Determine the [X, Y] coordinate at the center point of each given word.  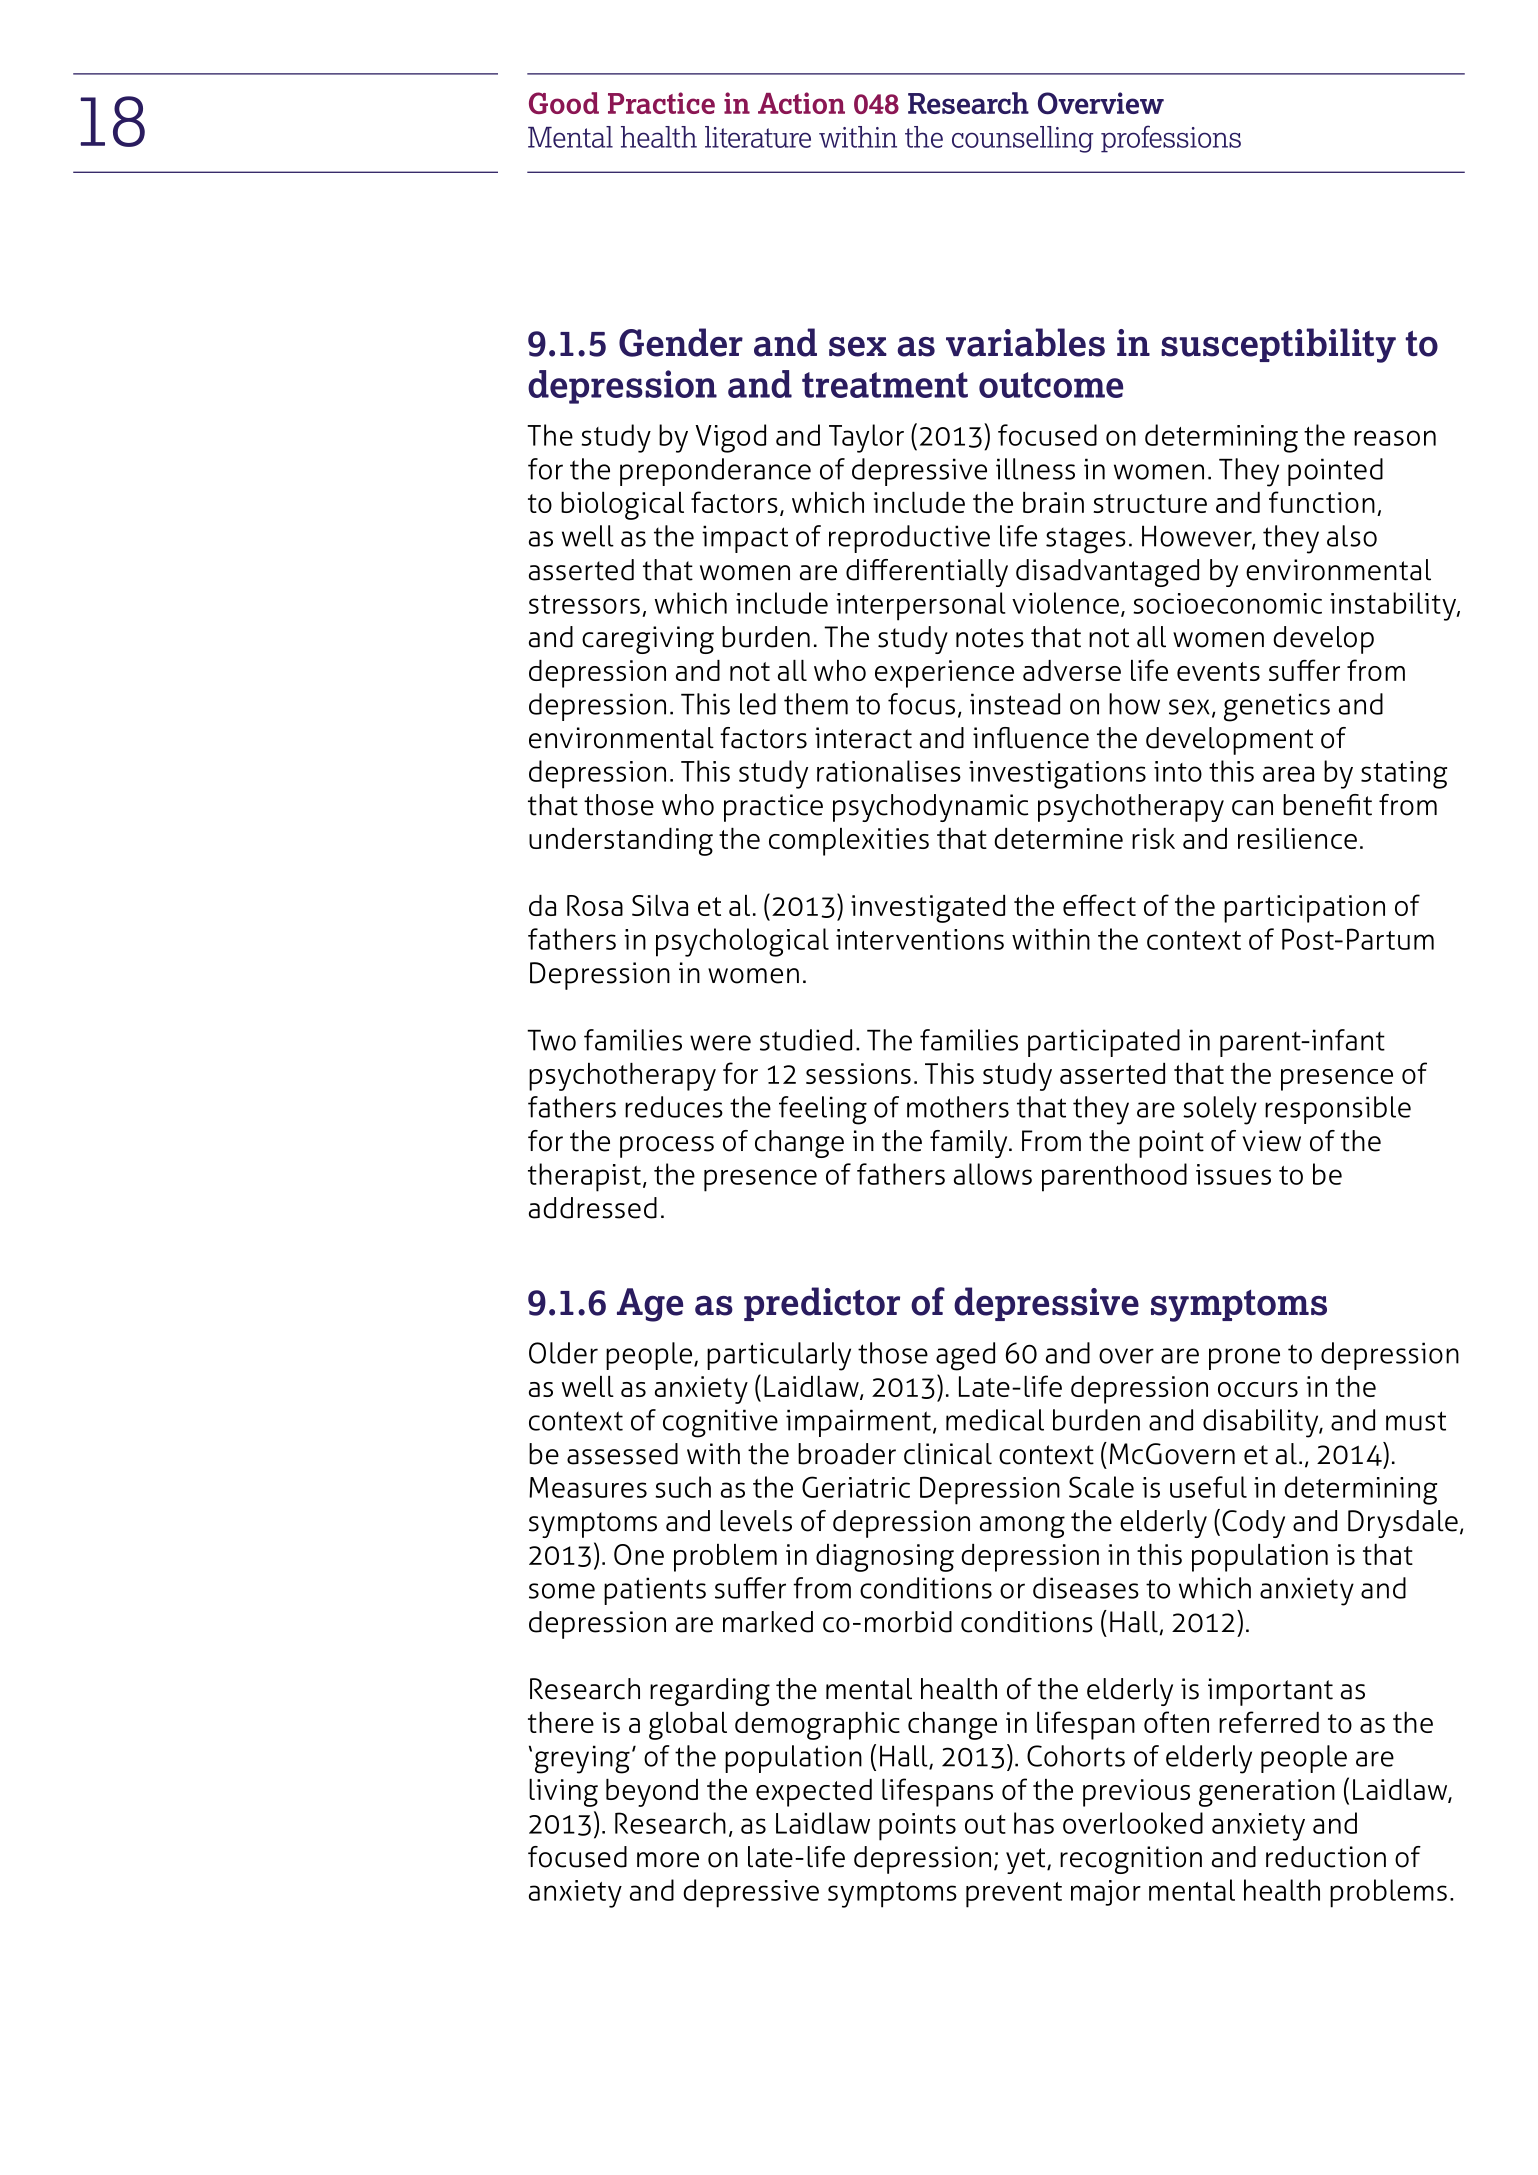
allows [993, 1174]
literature [758, 137]
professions [1171, 139]
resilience [1297, 838]
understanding [621, 841]
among [1022, 1527]
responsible [1338, 1110]
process [667, 1147]
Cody [1253, 1524]
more [668, 1860]
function [1322, 502]
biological [622, 505]
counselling [1022, 139]
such [683, 1487]
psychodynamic [930, 808]
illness [1035, 469]
